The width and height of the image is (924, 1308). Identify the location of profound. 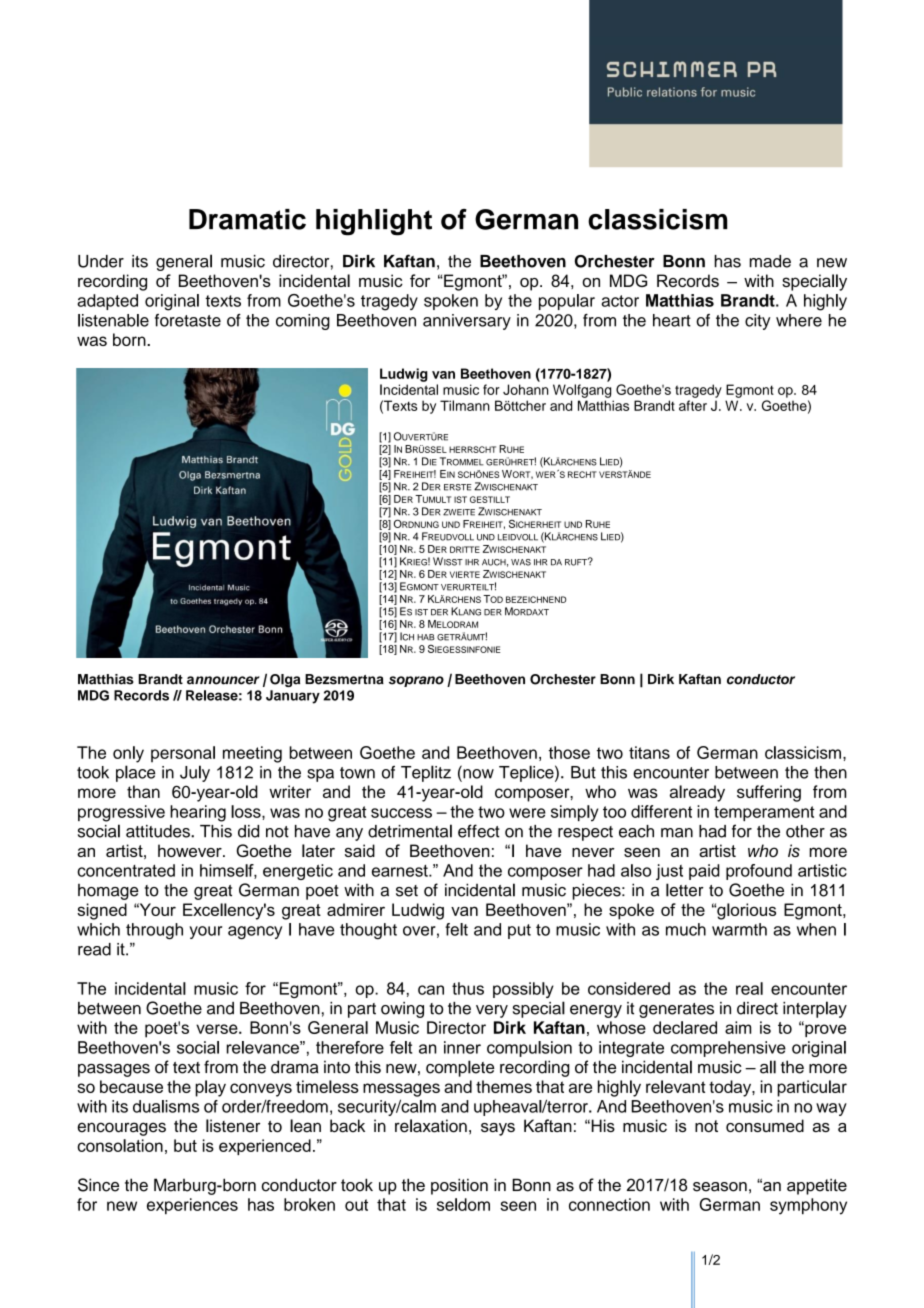
(759, 872).
